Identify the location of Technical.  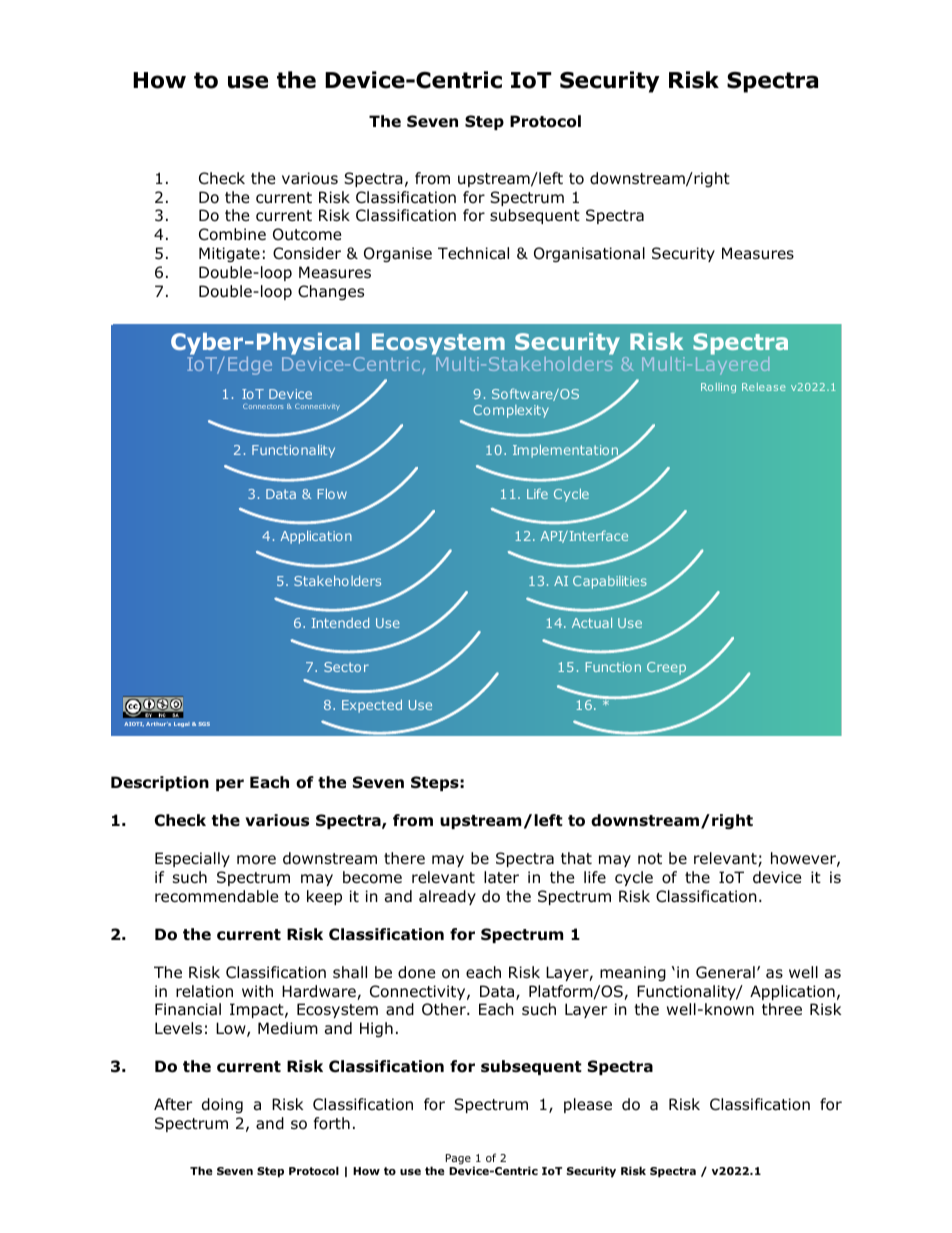
(473, 253).
